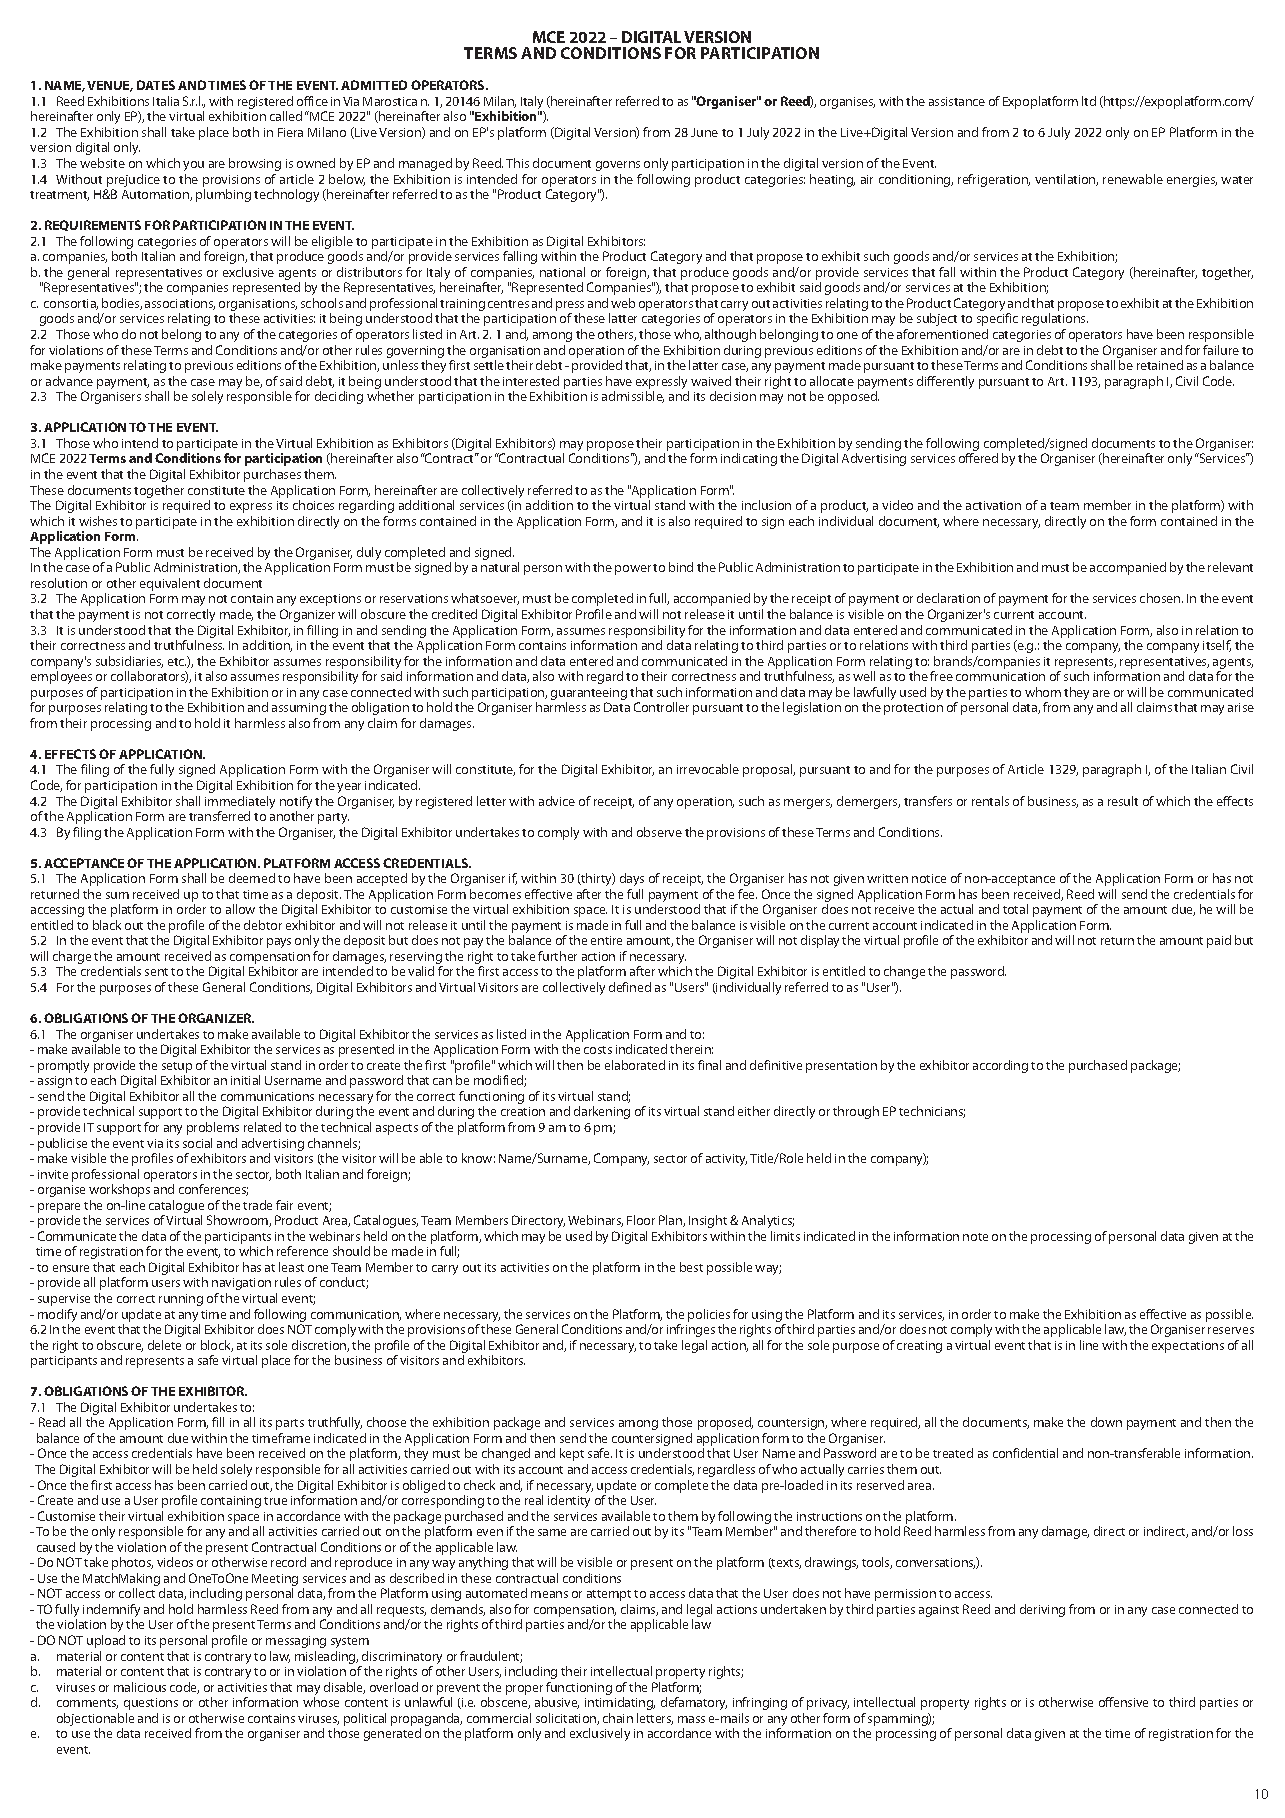 This screenshot has height=1818, width=1285. What do you see at coordinates (240, 909) in the screenshot?
I see `allow` at bounding box center [240, 909].
